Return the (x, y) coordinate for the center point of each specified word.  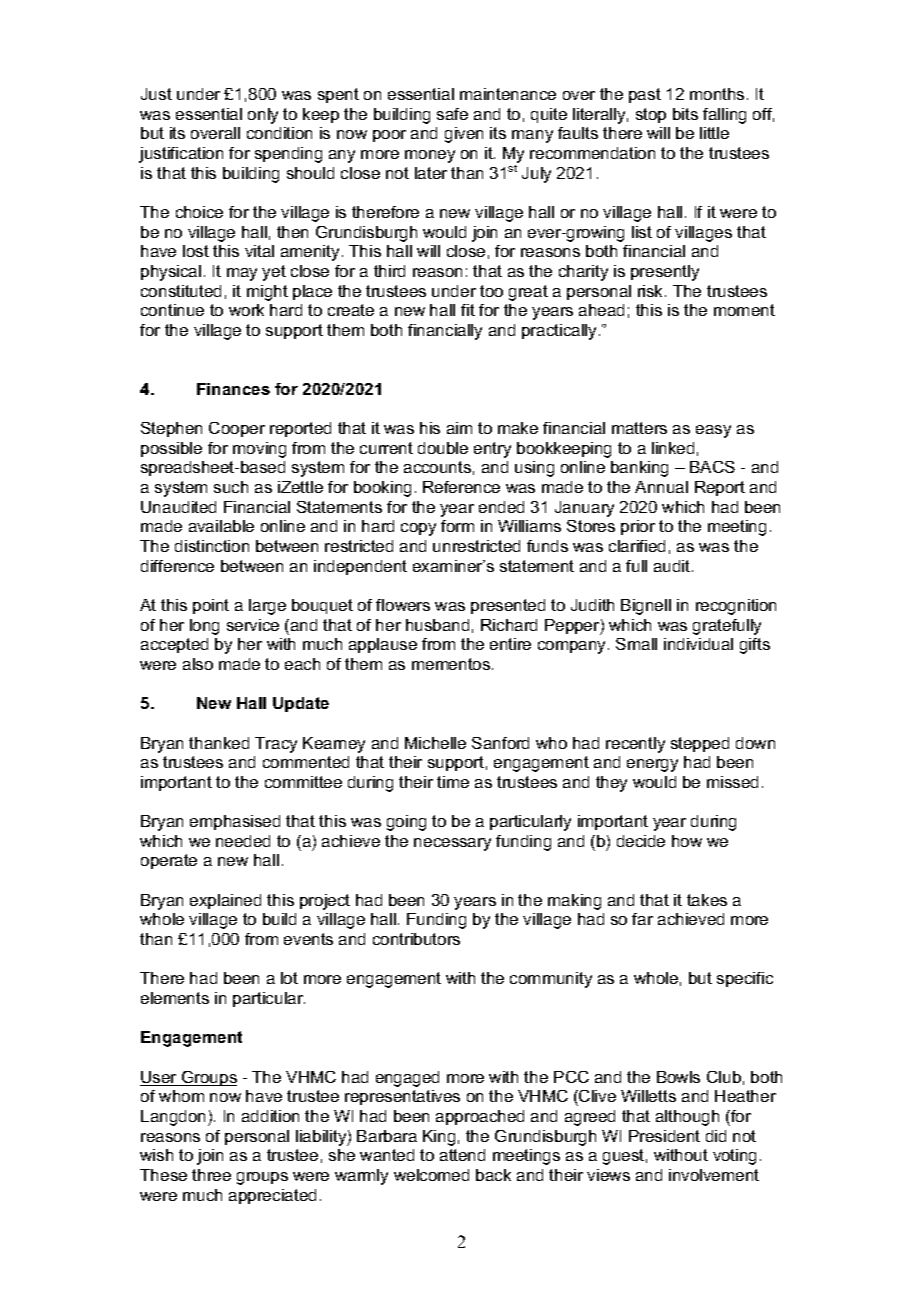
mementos (452, 664)
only (263, 116)
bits (685, 114)
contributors (416, 939)
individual (698, 644)
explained (225, 901)
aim (459, 428)
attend (462, 1155)
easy (713, 431)
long (204, 627)
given (464, 135)
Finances (233, 389)
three (211, 1175)
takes (707, 900)
